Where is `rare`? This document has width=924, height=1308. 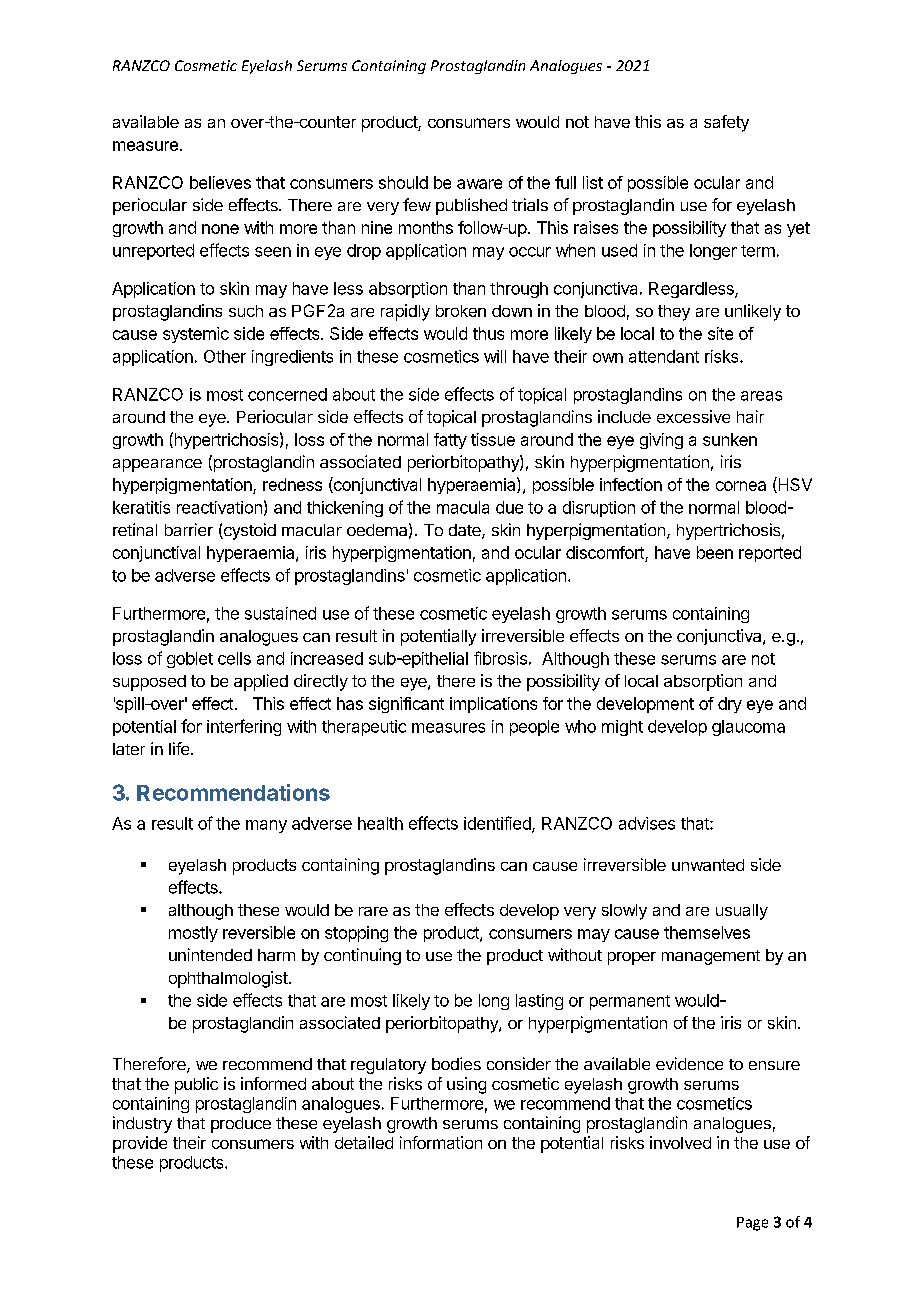
rare is located at coordinates (373, 911).
